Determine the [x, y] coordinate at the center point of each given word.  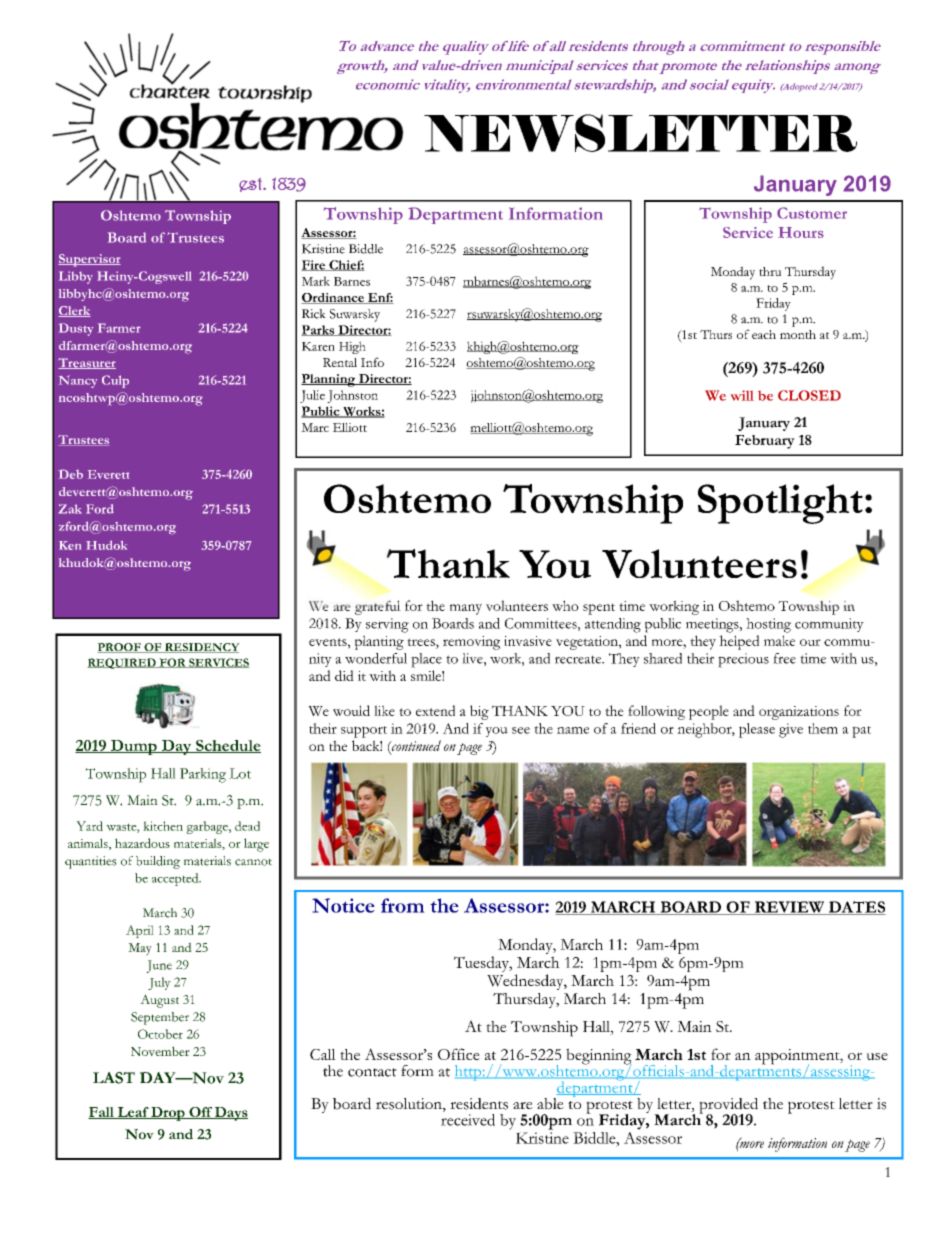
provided [728, 1107]
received [468, 1120]
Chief [346, 265]
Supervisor [89, 260]
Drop [168, 1114]
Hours [801, 232]
